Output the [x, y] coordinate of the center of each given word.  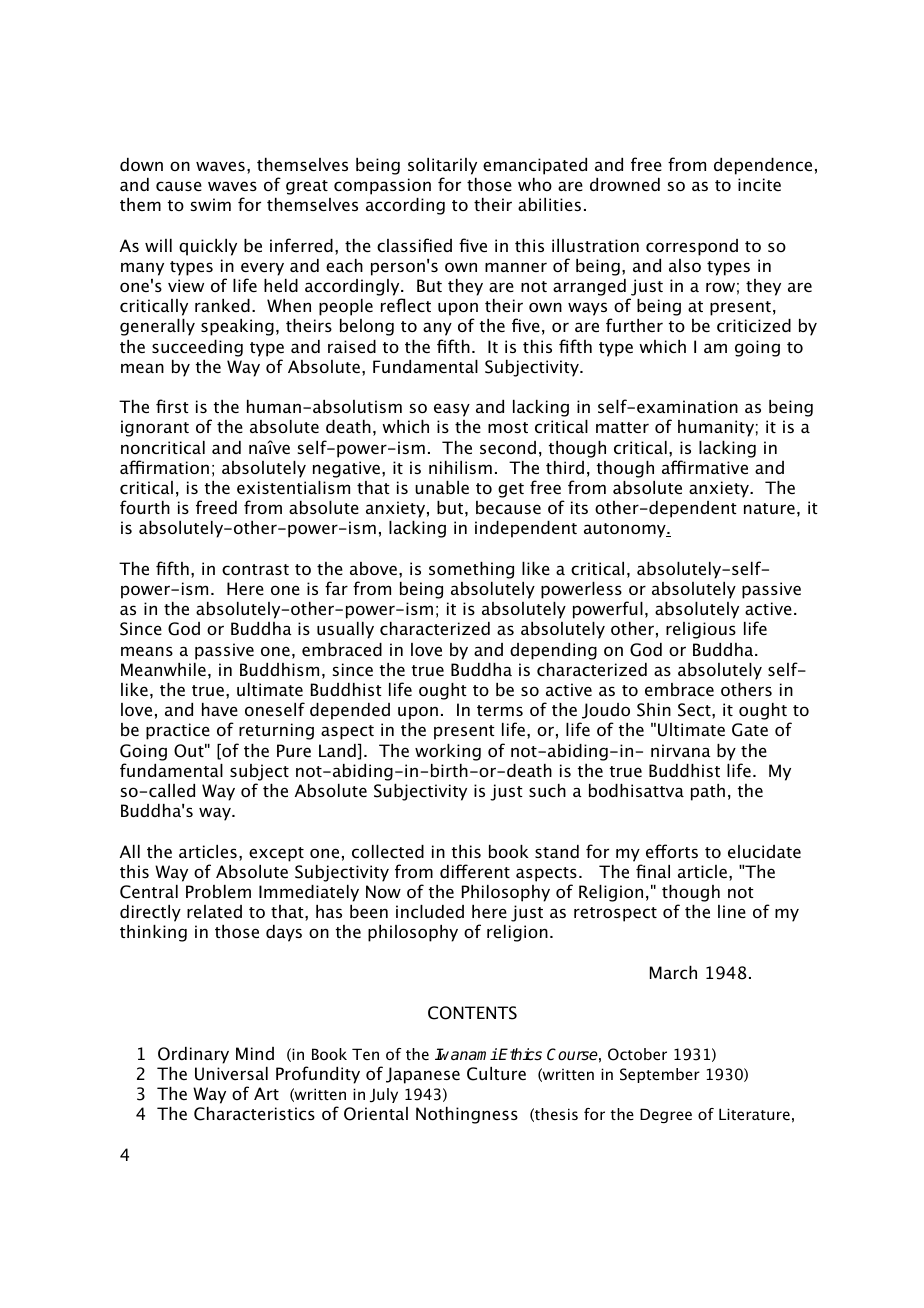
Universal [231, 1074]
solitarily [442, 166]
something [471, 570]
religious [701, 630]
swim [211, 204]
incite [759, 184]
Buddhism [279, 669]
